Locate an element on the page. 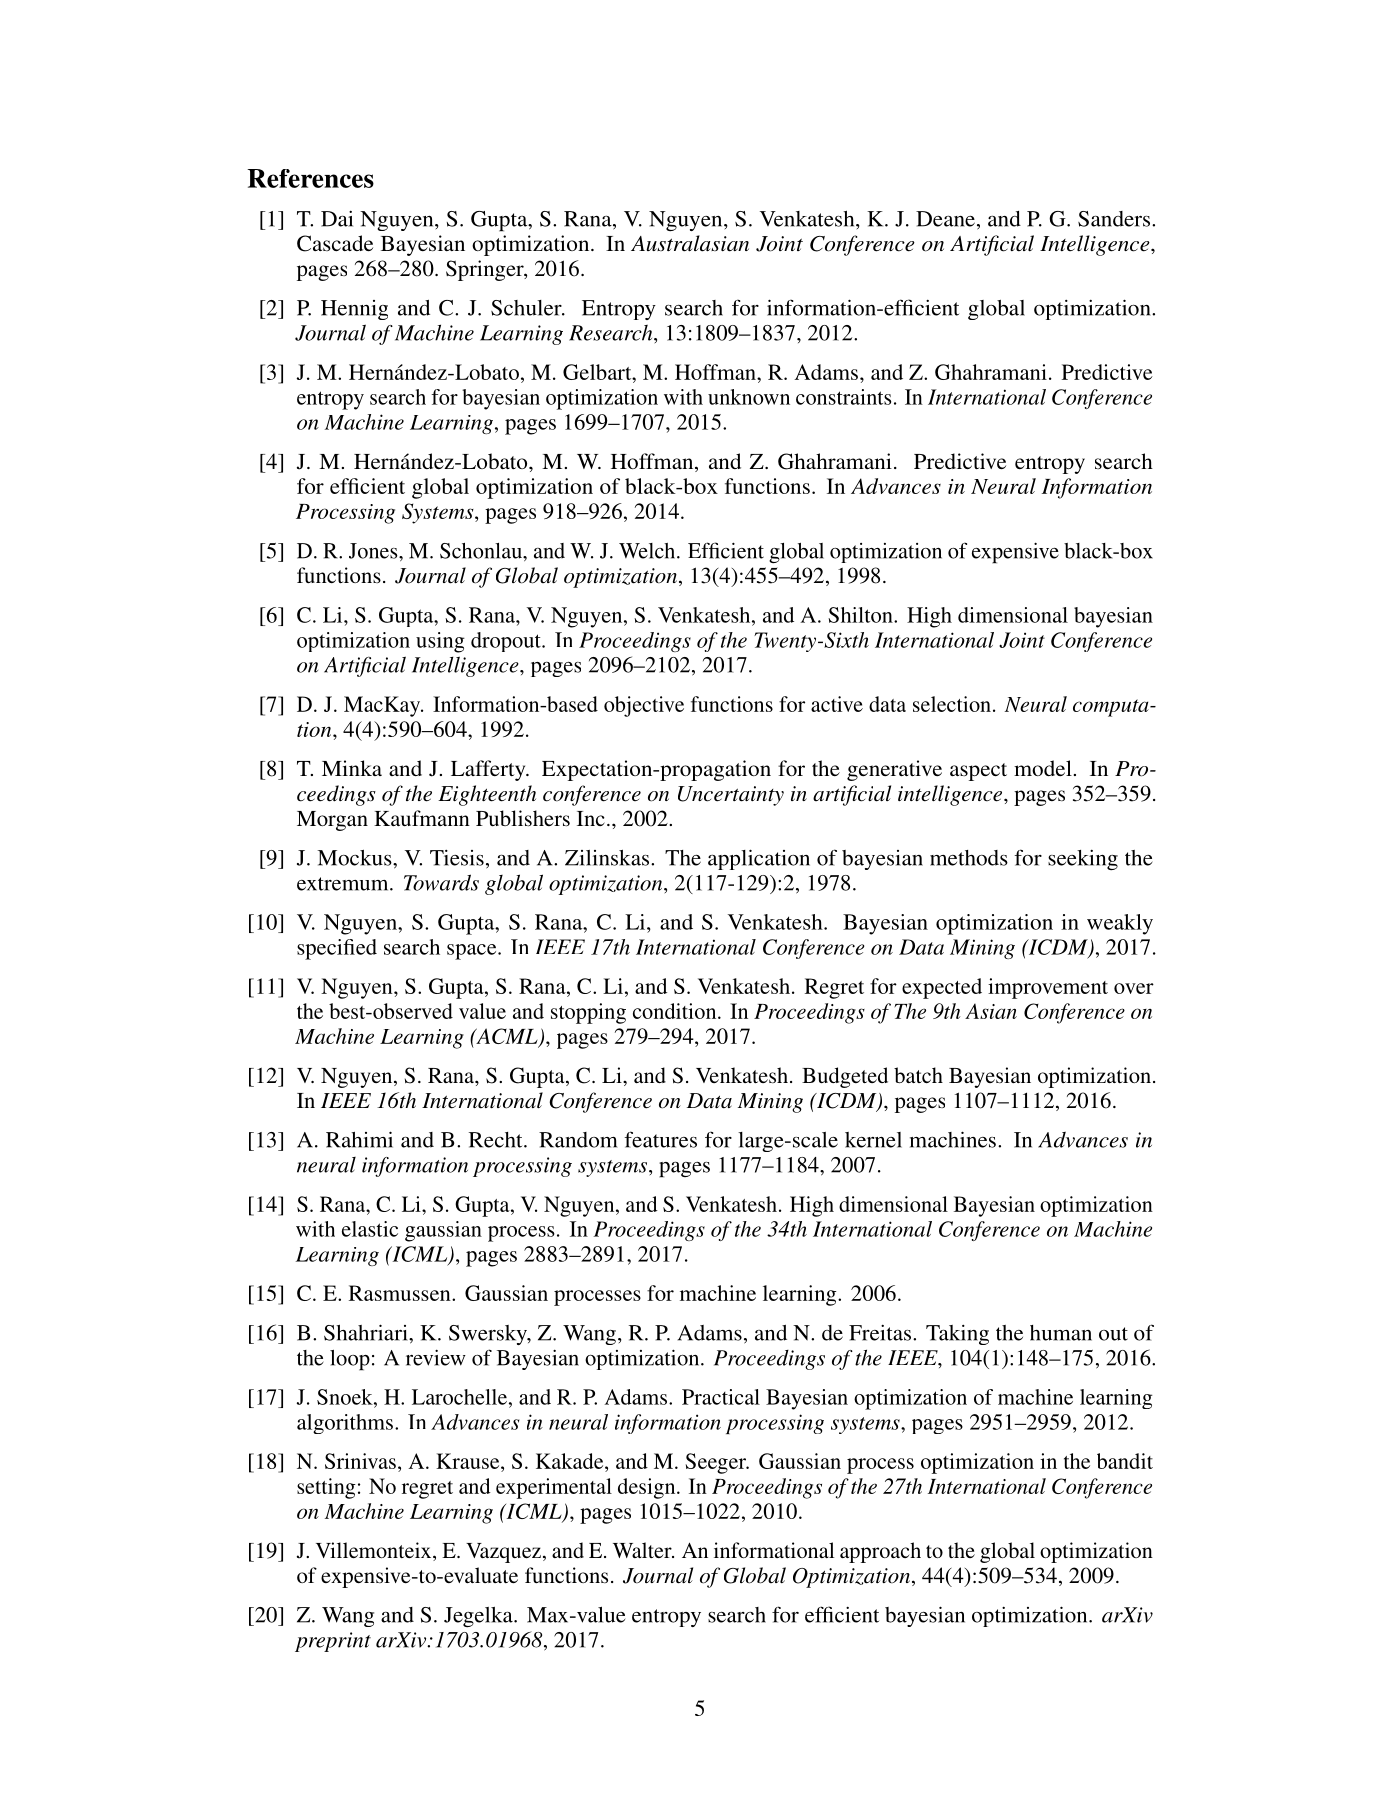 The width and height of the page is (1400, 1812). Dai is located at coordinates (337, 219).
